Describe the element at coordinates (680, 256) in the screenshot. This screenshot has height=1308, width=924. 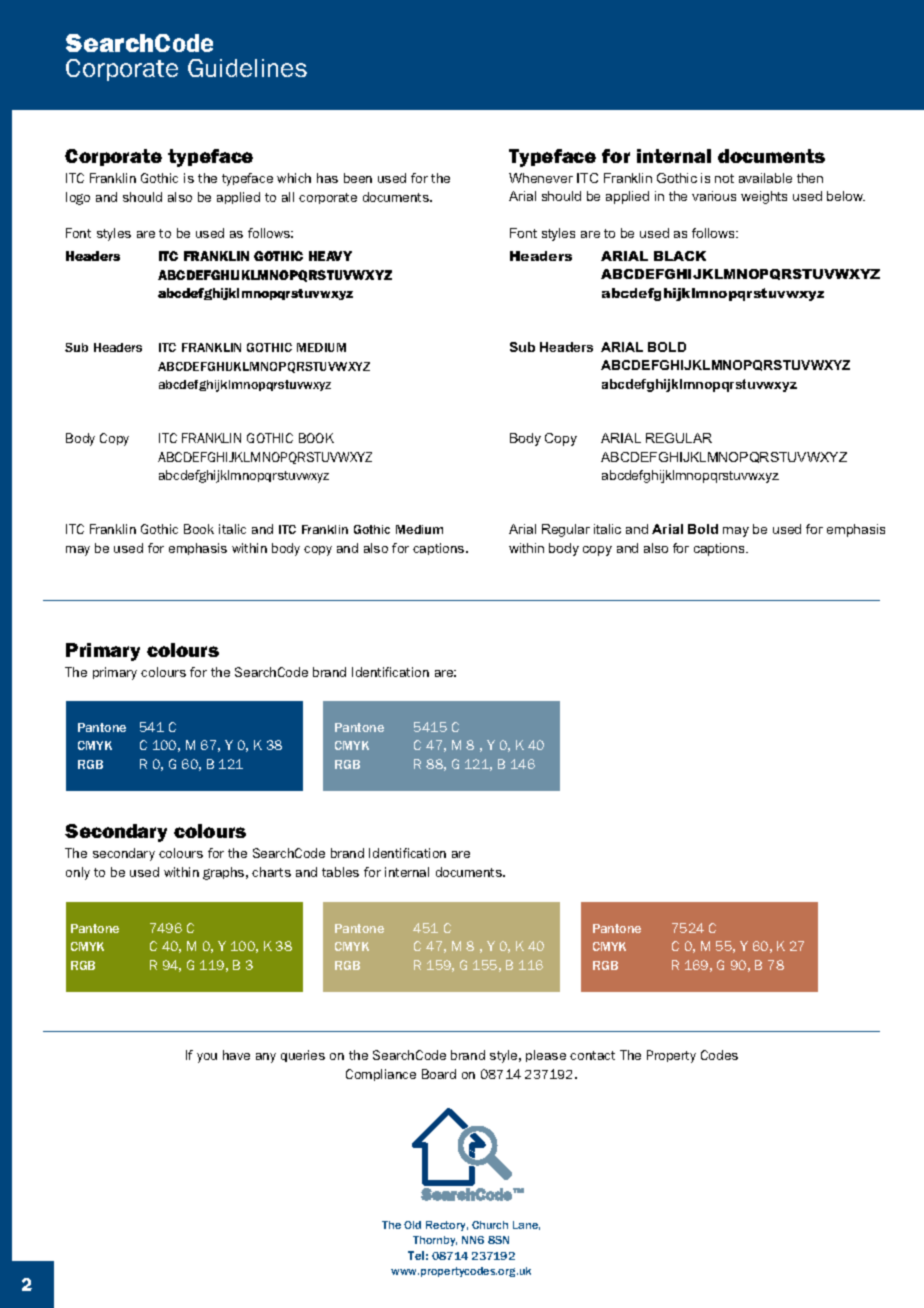
I see `BLACK` at that location.
